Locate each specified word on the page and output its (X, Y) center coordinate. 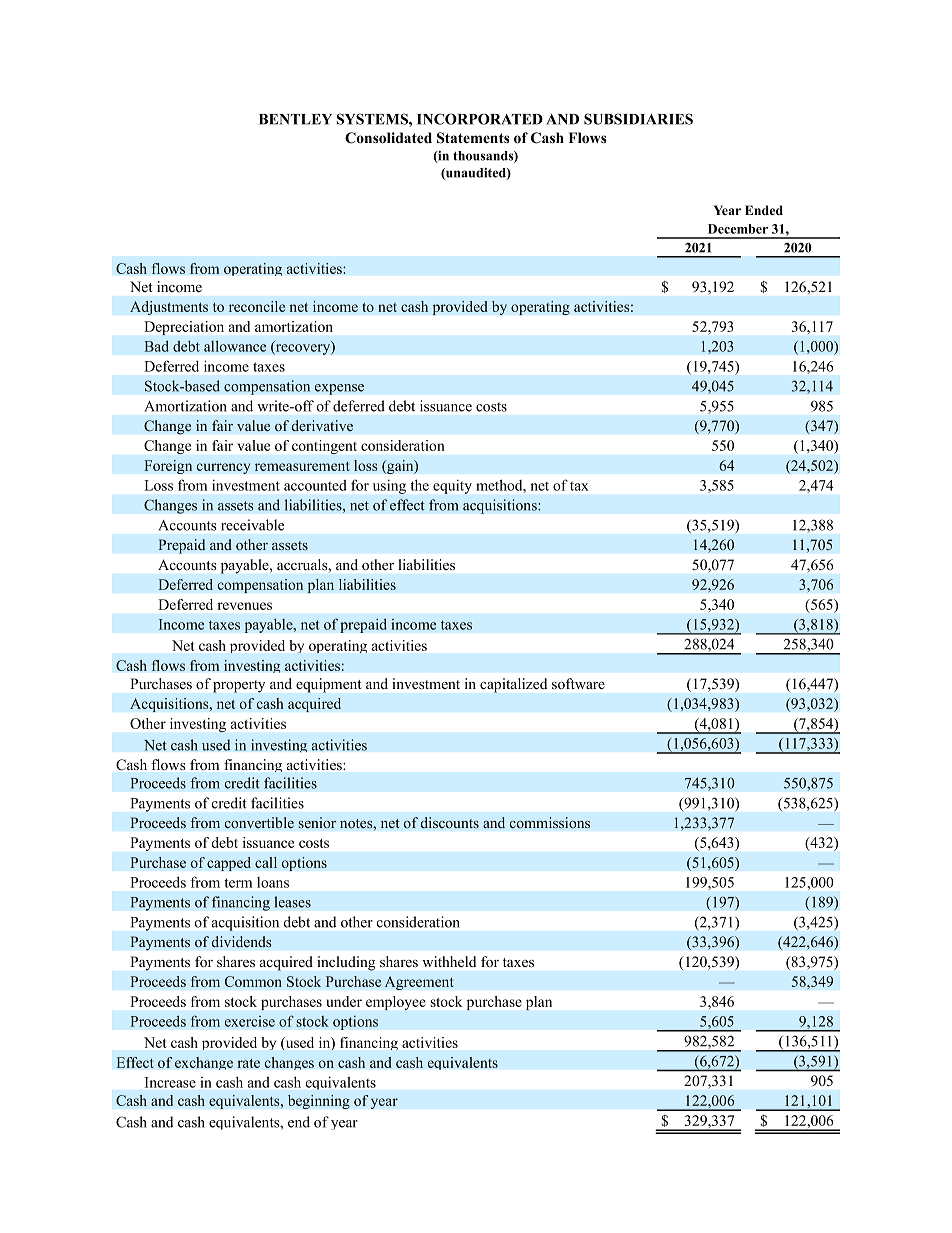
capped (229, 864)
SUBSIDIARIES (638, 119)
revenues (244, 606)
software (578, 683)
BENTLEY (295, 119)
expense (339, 389)
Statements (473, 138)
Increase (170, 1082)
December (738, 229)
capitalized (513, 685)
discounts (449, 823)
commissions (549, 823)
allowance (235, 346)
